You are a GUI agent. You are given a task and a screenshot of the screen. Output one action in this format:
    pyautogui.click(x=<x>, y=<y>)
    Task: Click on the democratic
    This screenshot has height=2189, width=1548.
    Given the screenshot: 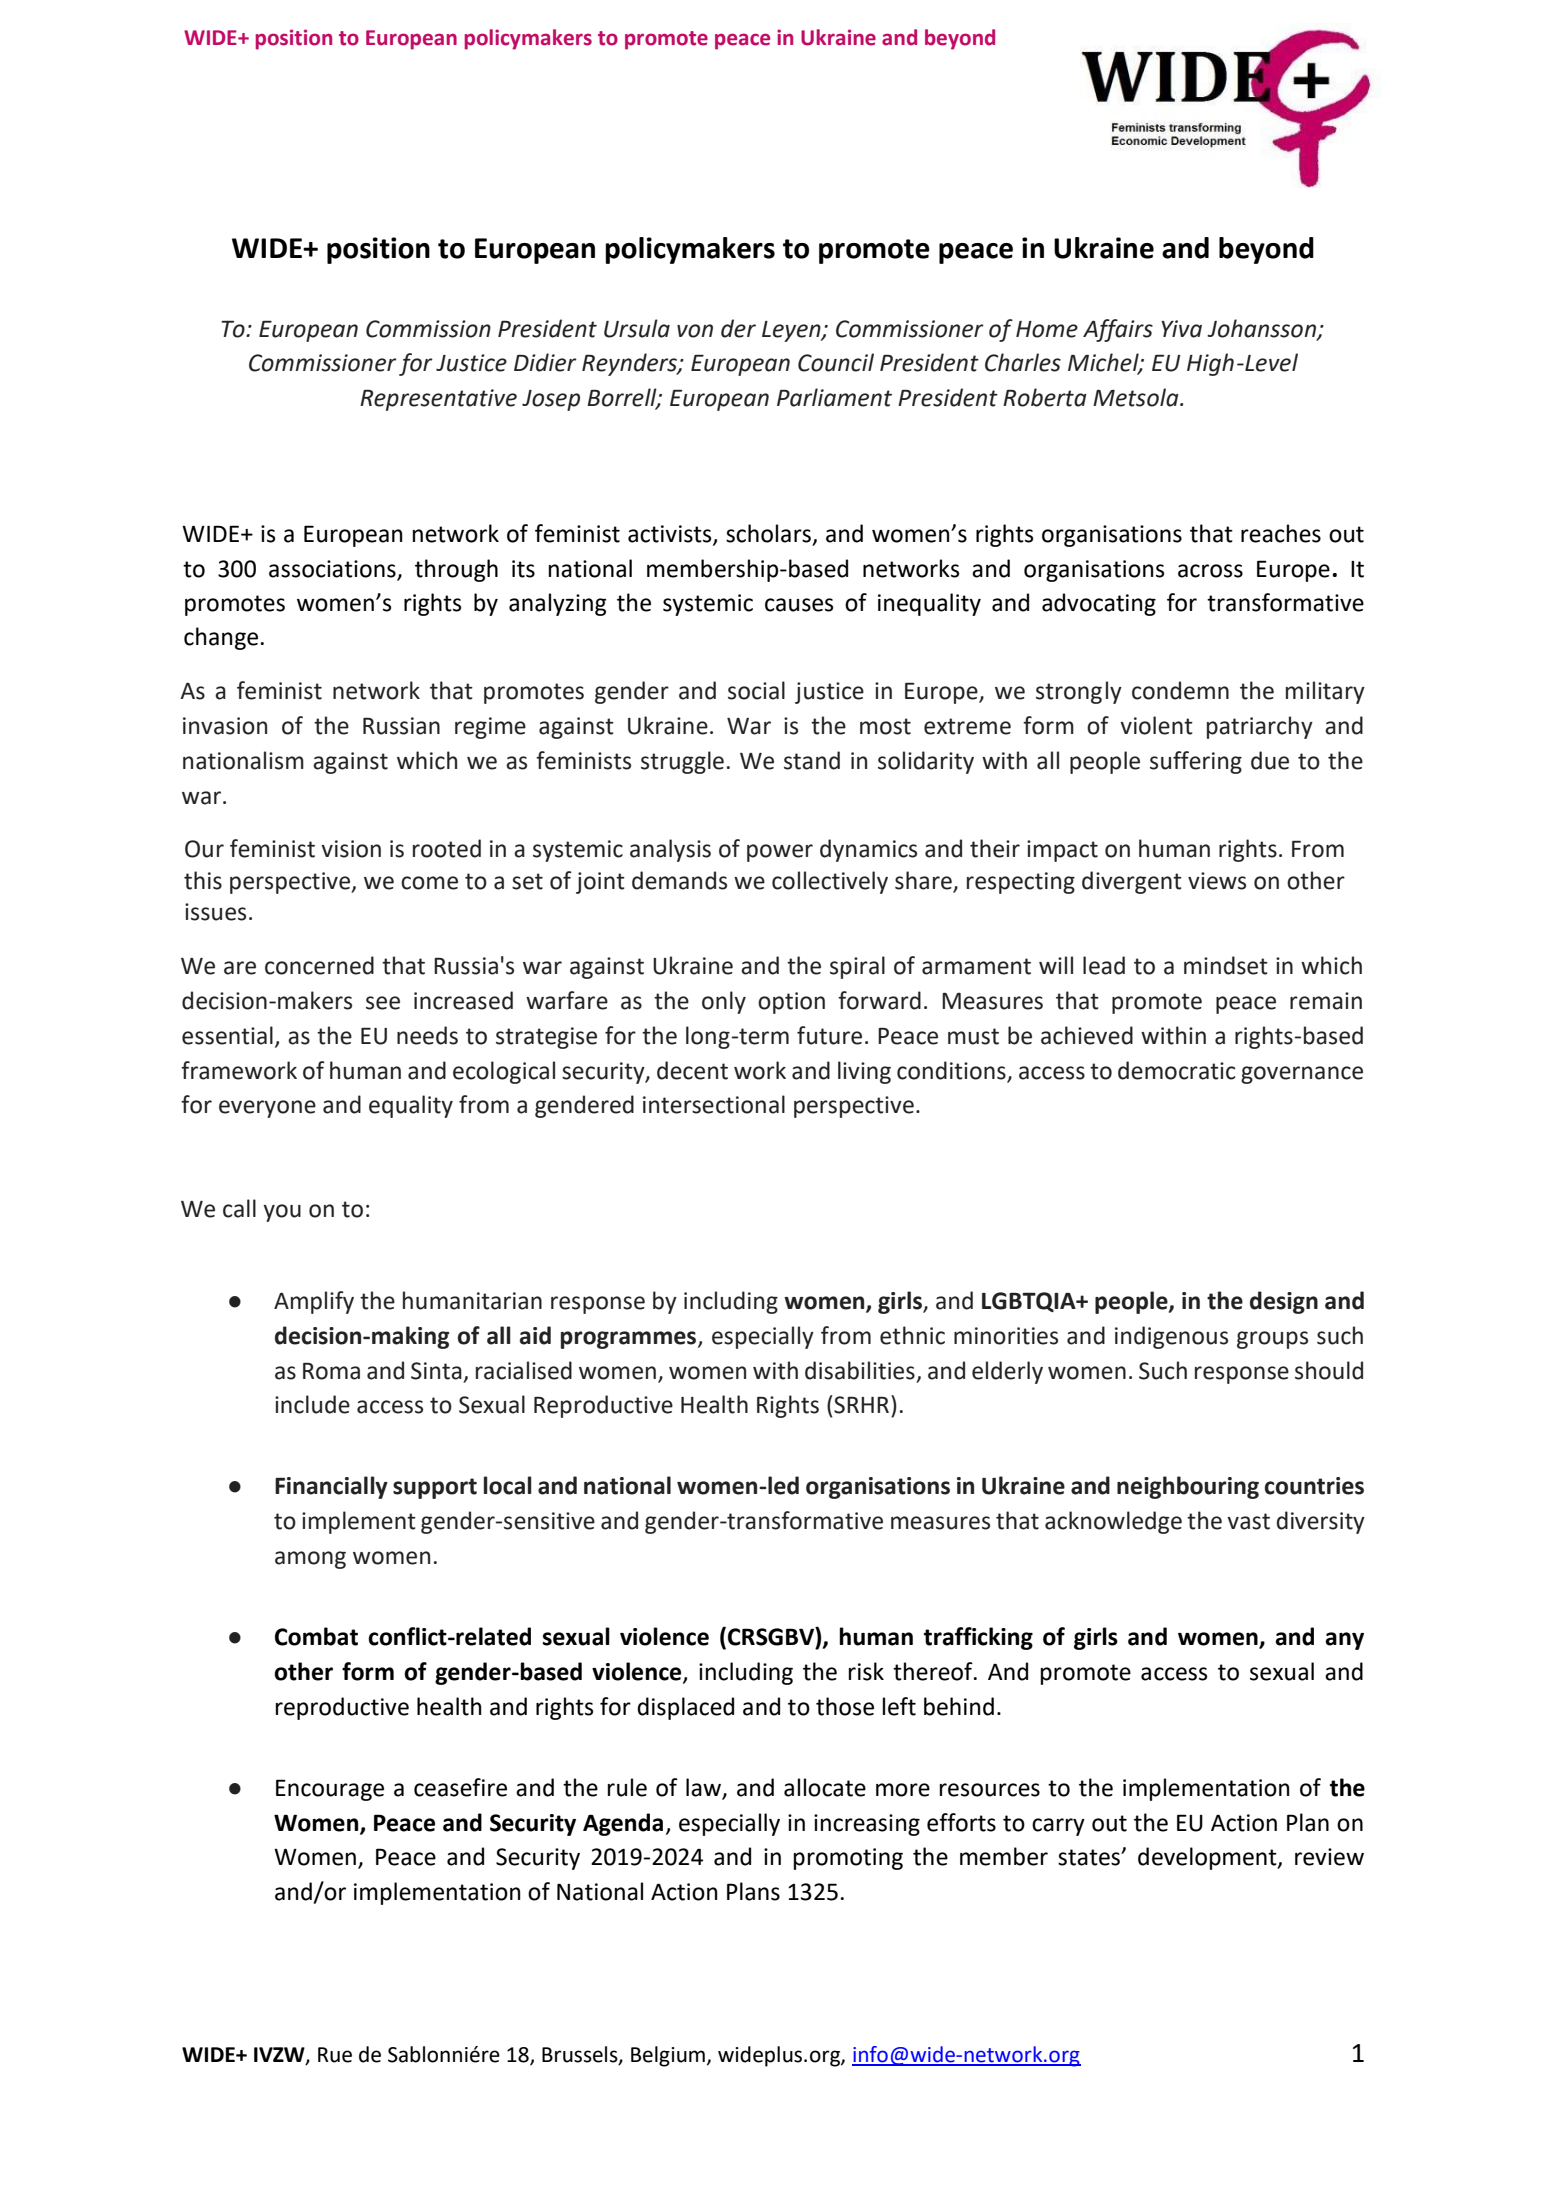 What is the action you would take?
    pyautogui.click(x=1176, y=1070)
